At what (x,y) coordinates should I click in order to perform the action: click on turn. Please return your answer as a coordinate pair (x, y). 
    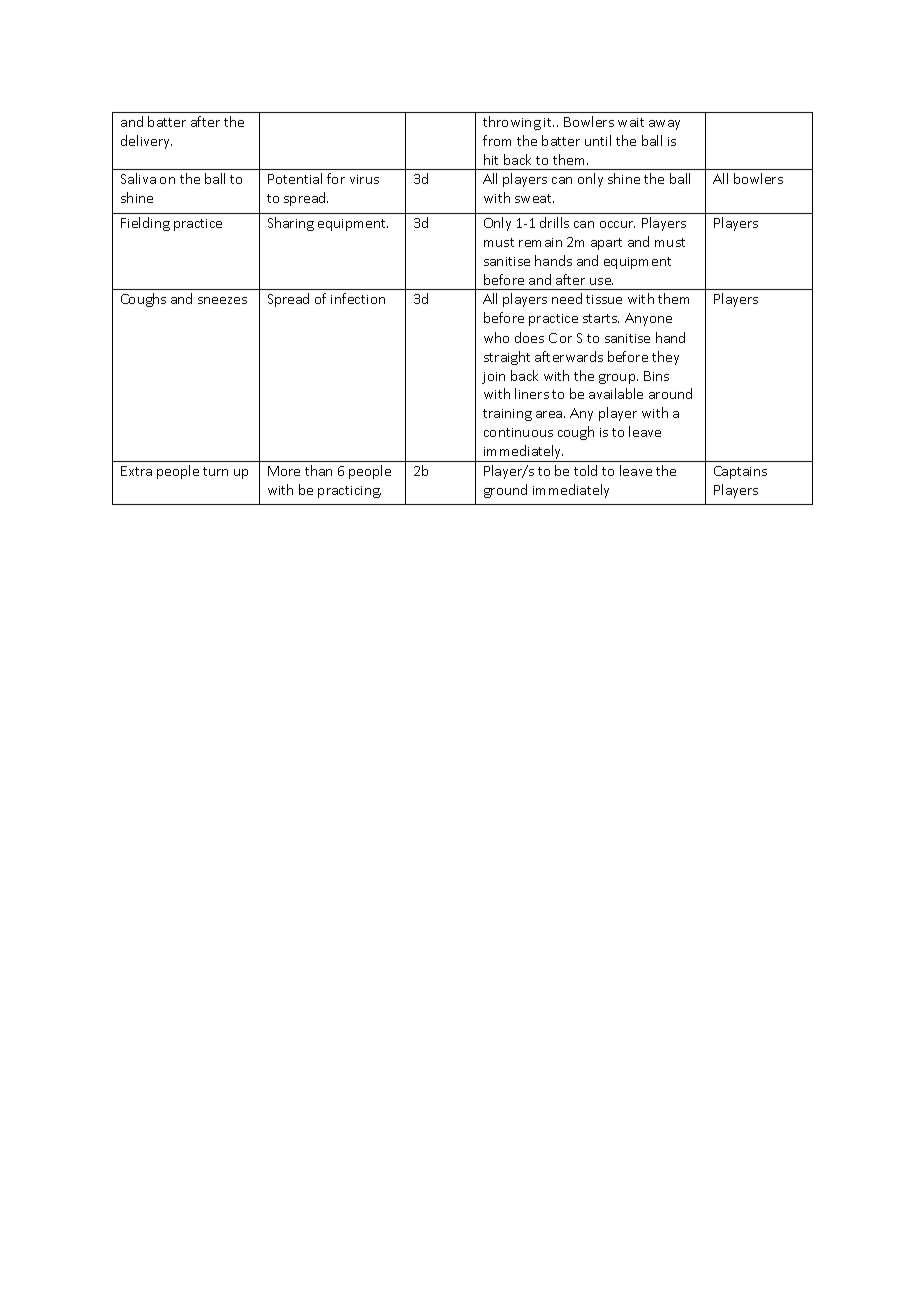
    Looking at the image, I should click on (215, 471).
